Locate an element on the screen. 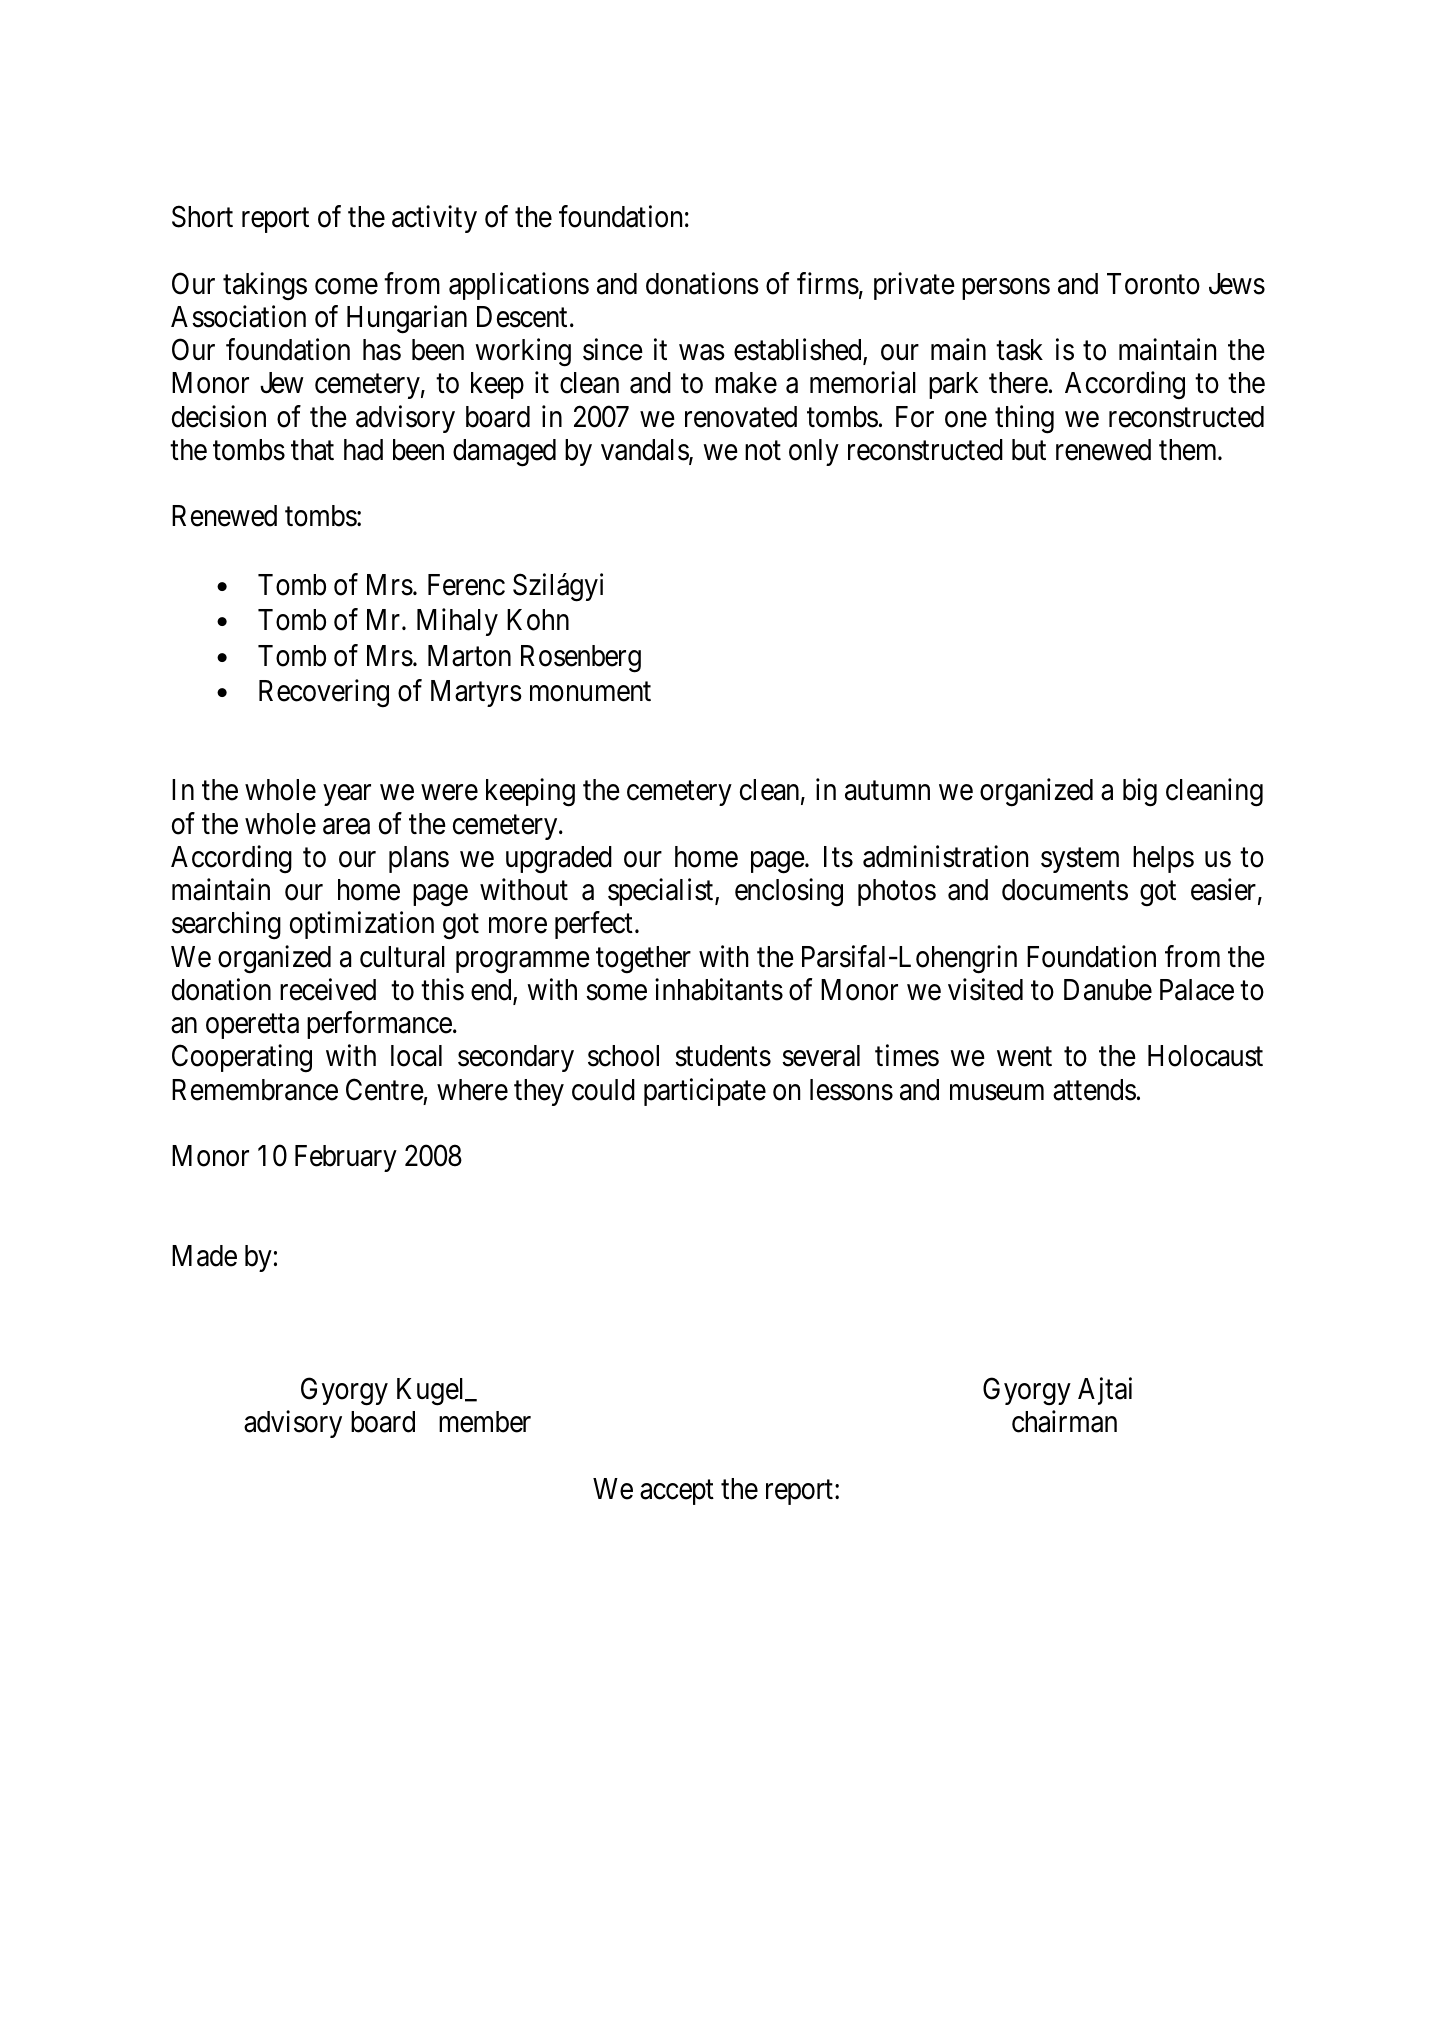  February is located at coordinates (346, 1158).
